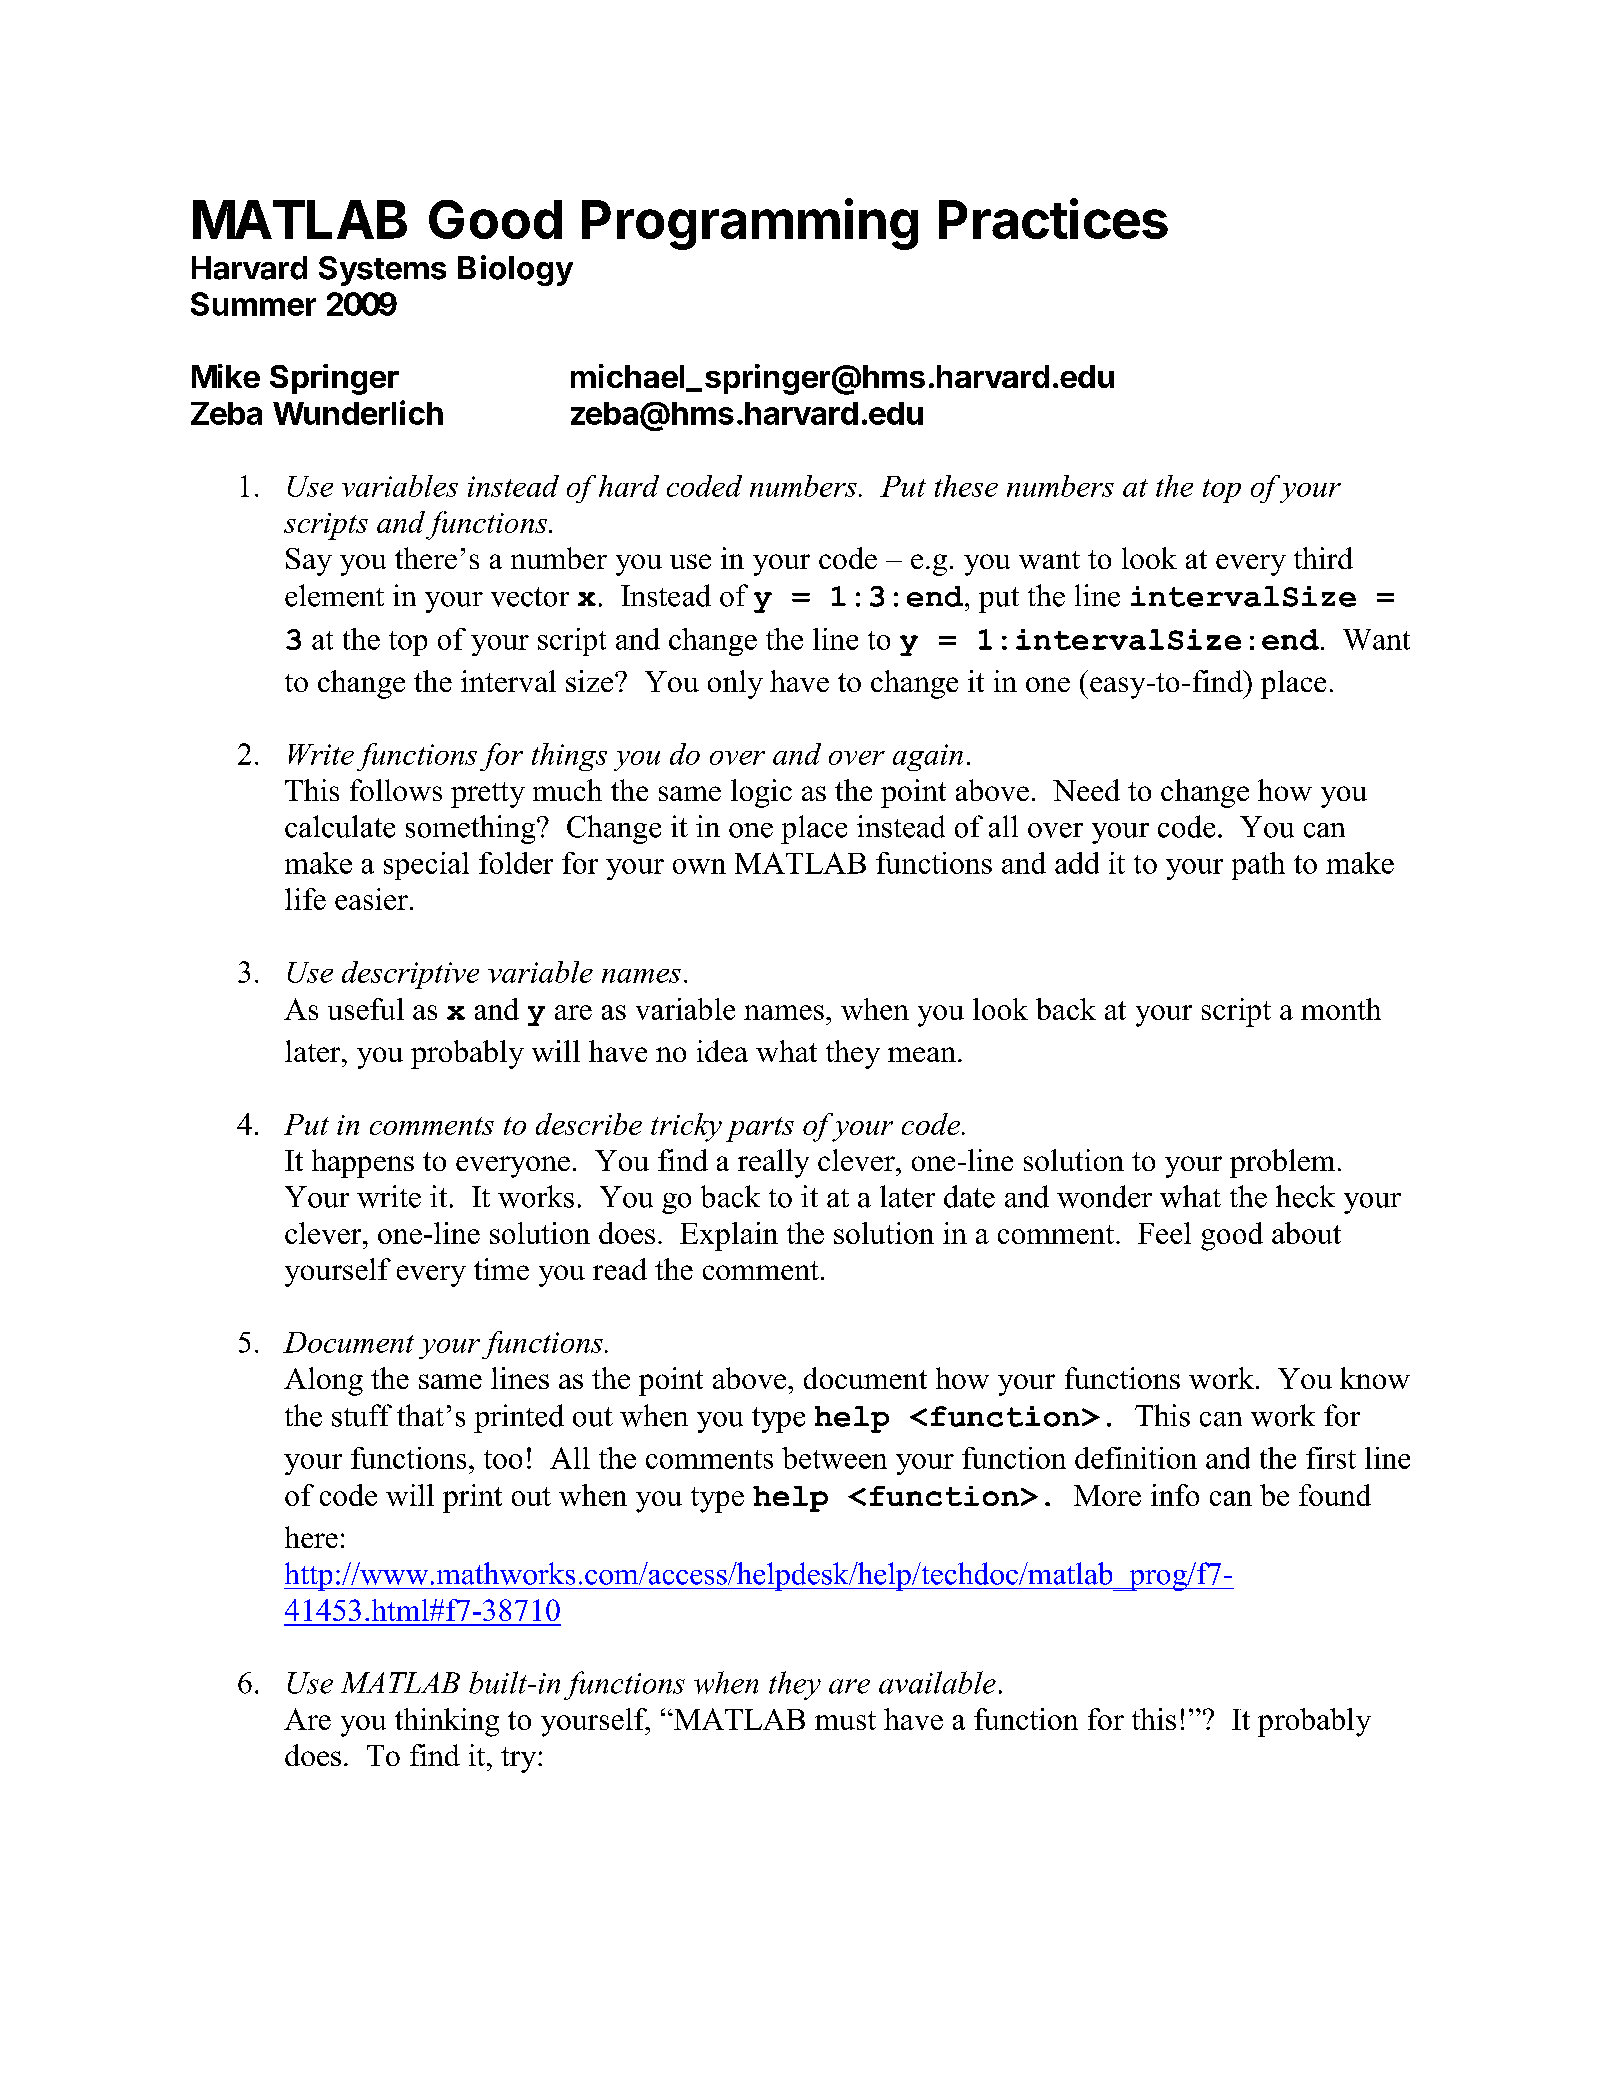 Image resolution: width=1611 pixels, height=2084 pixels. Describe the element at coordinates (382, 271) in the document. I see `Systems` at that location.
